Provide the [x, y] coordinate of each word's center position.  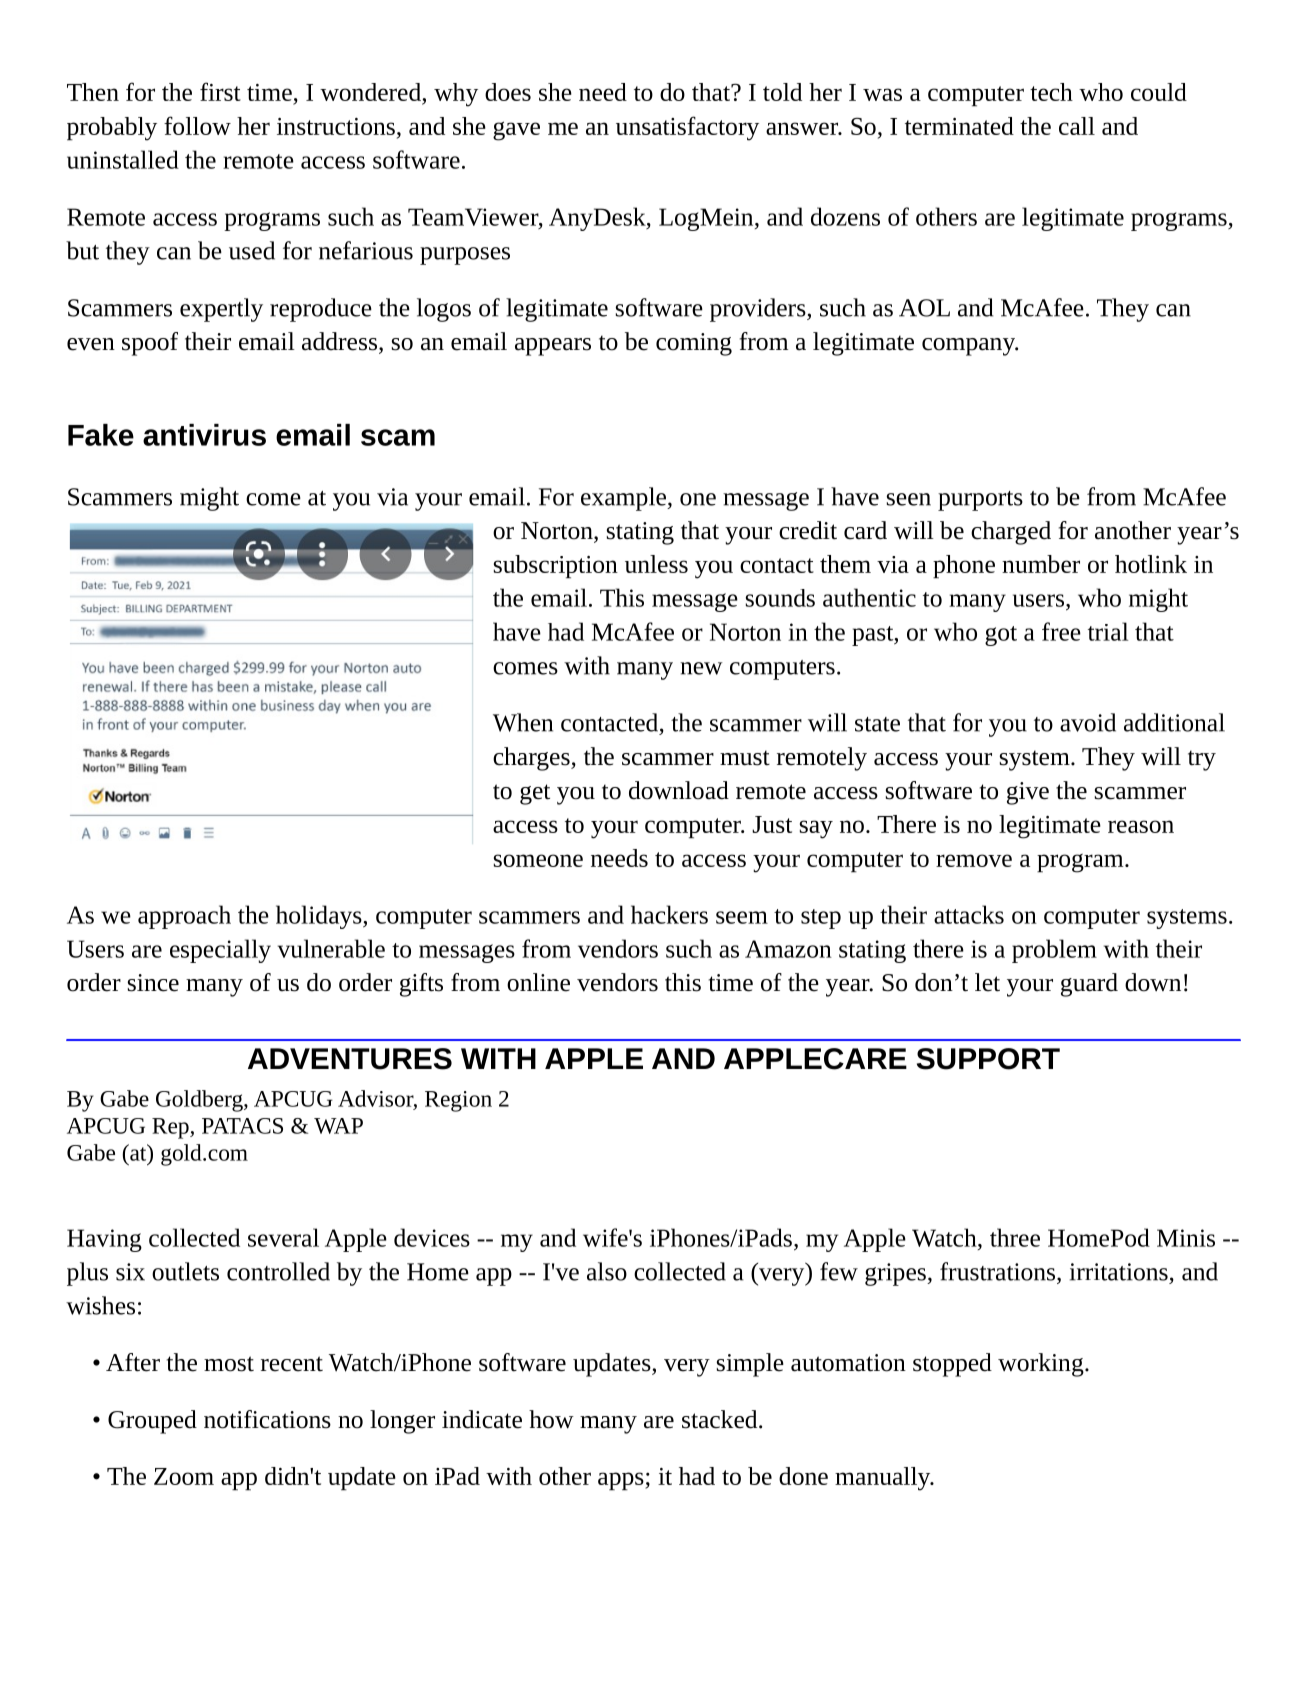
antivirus [204, 435]
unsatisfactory [687, 128]
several [283, 1237]
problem [1054, 951]
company [970, 347]
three [1015, 1237]
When [523, 722]
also [607, 1271]
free [1061, 631]
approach [184, 917]
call [1077, 126]
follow [197, 125]
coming [694, 344]
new [701, 668]
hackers [669, 914]
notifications [267, 1419]
